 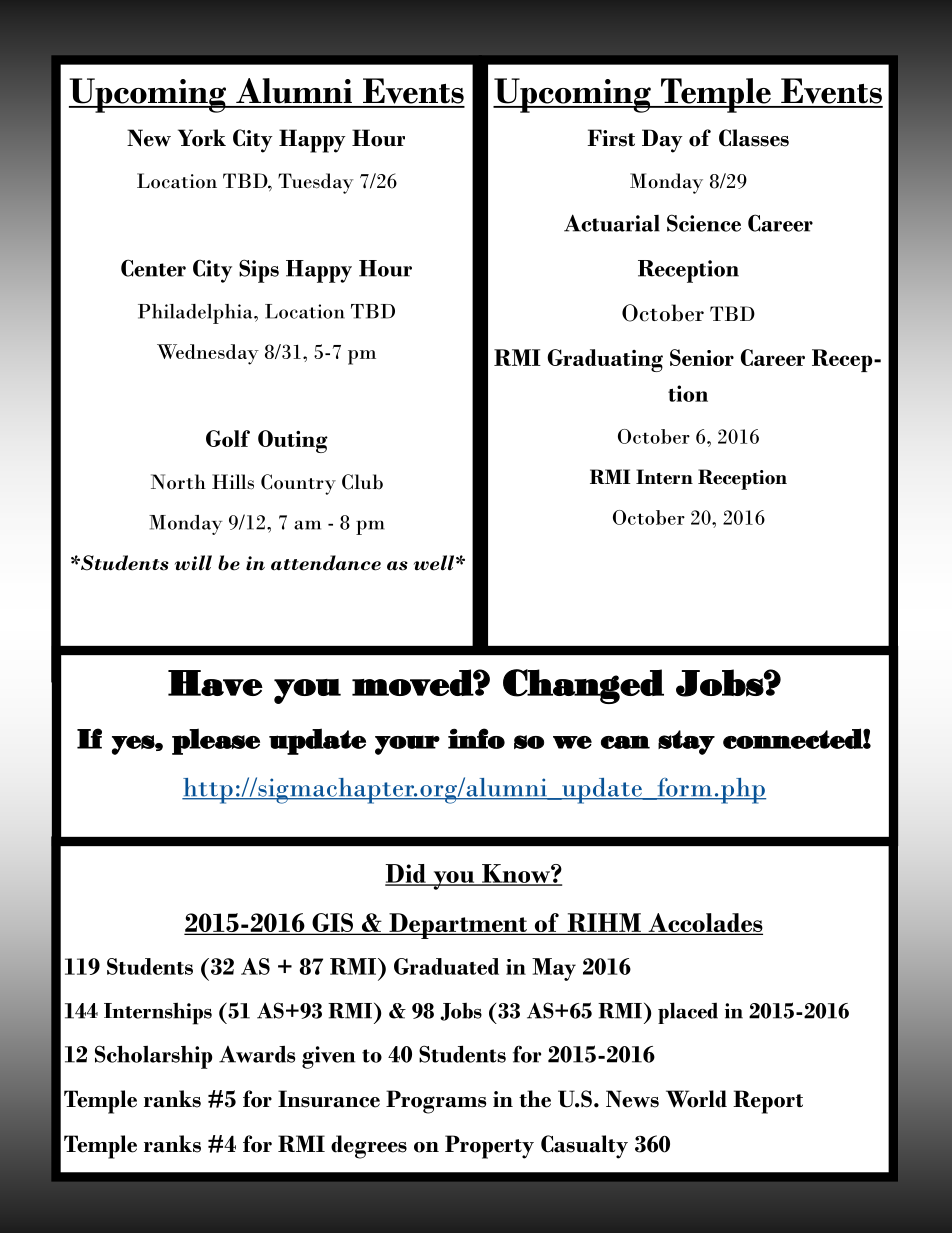 I want to click on info, so click(x=476, y=738).
